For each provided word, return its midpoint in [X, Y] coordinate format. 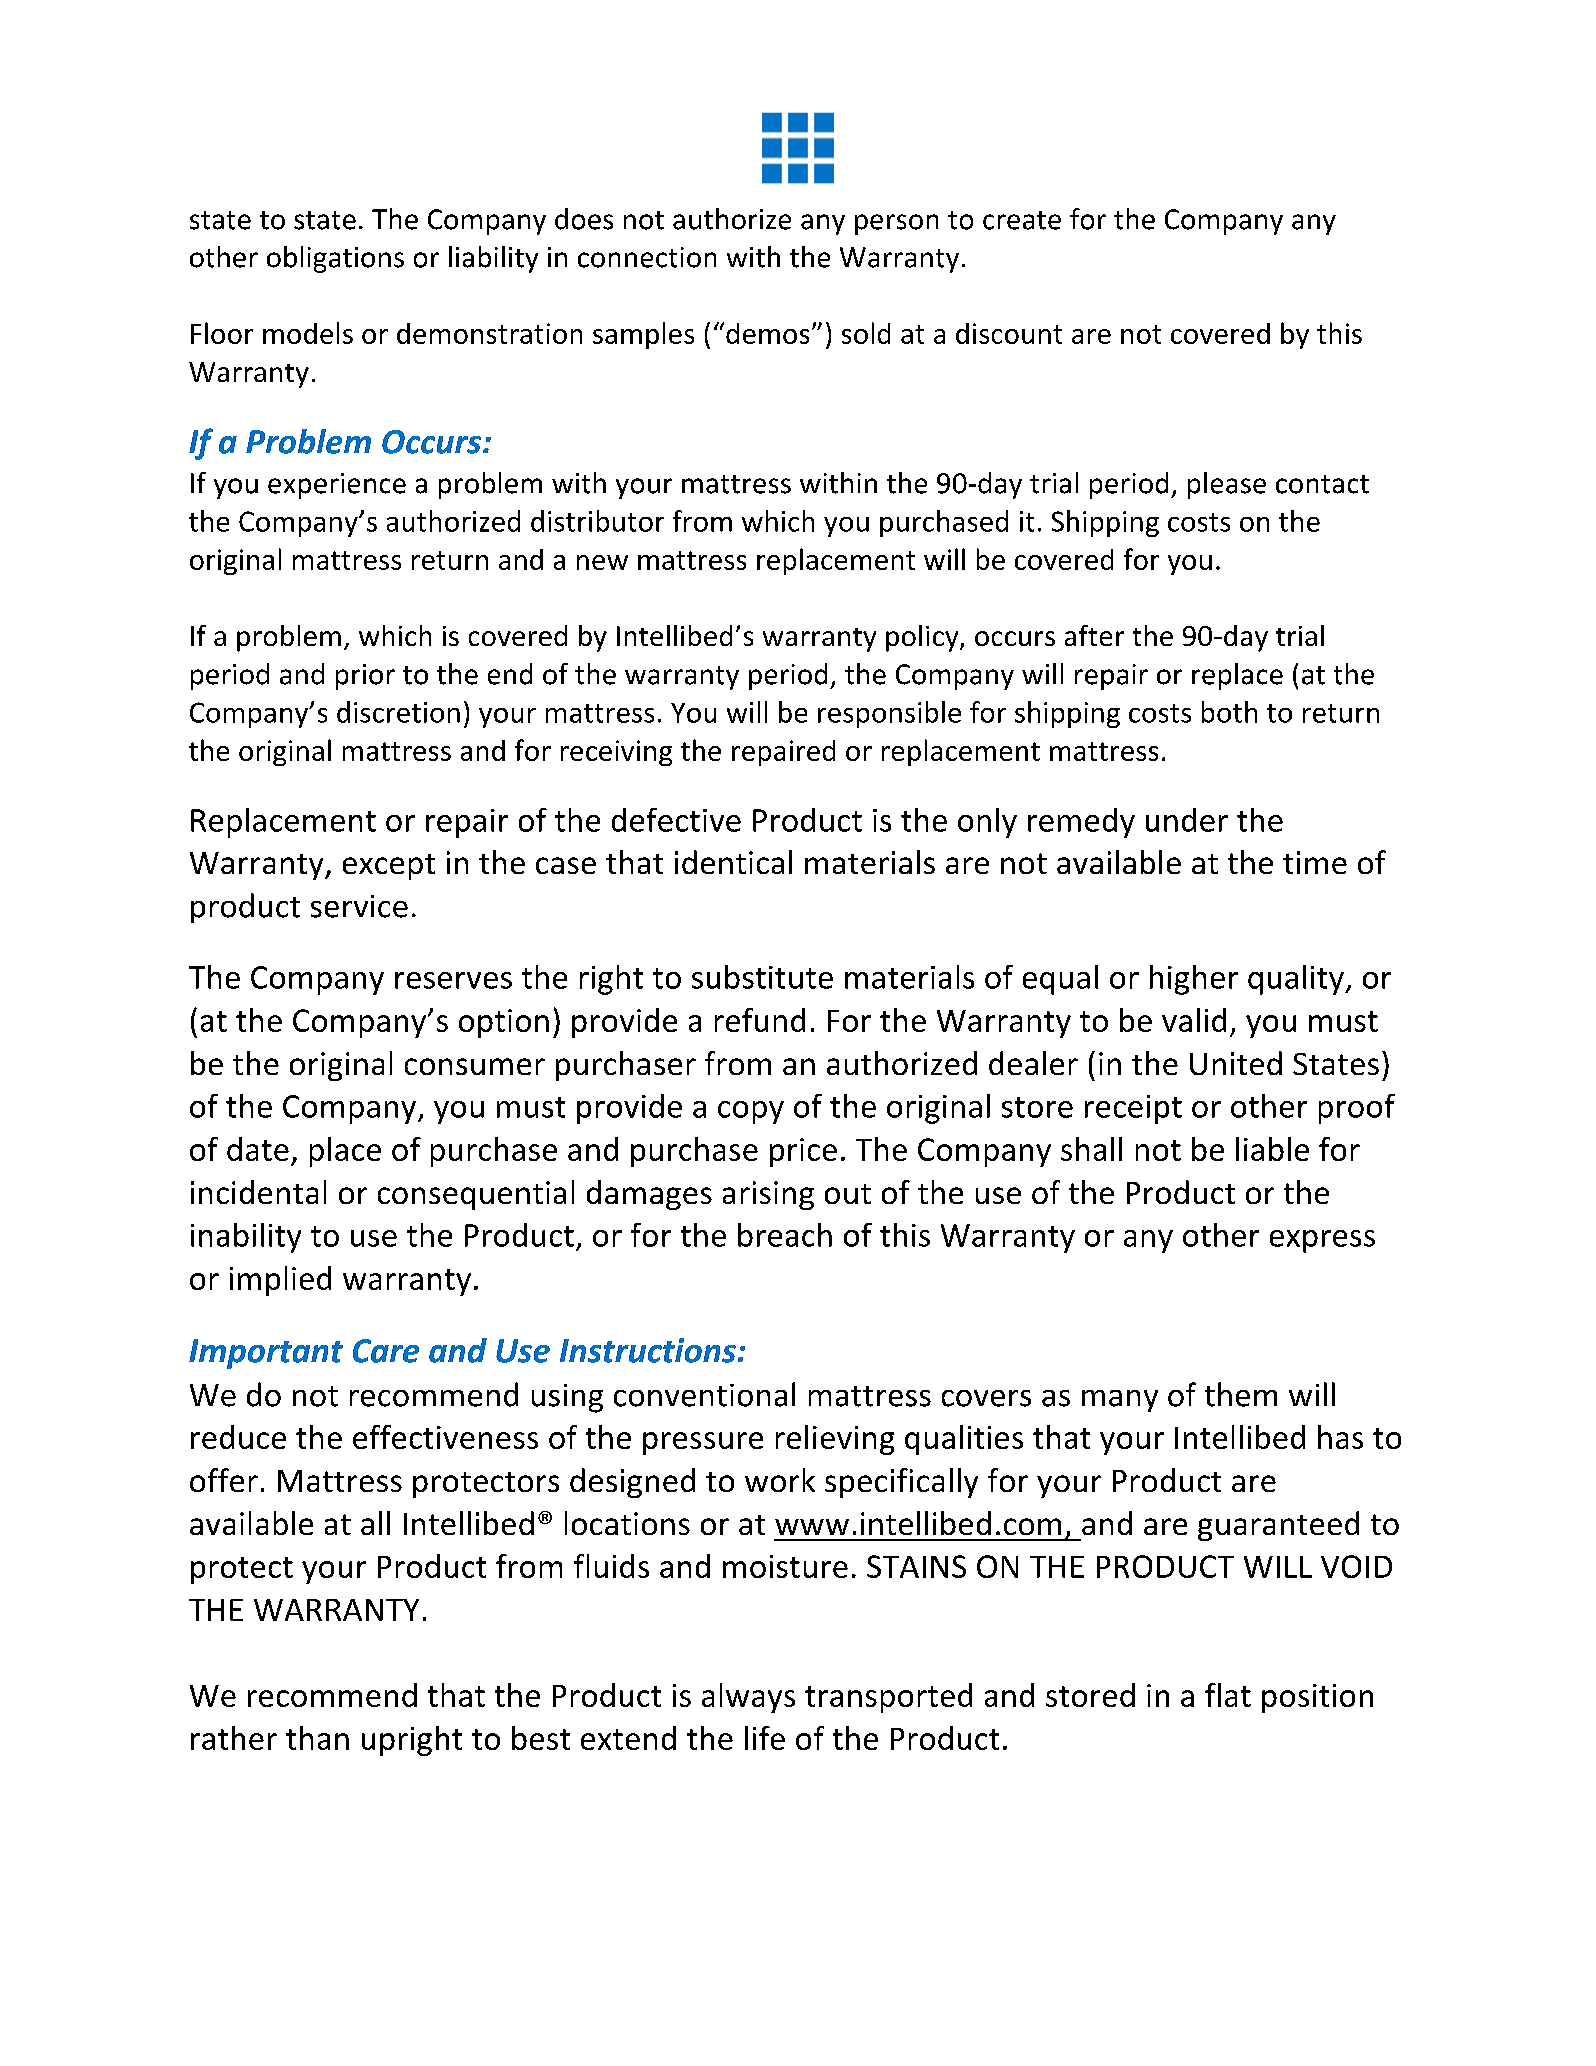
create [1022, 220]
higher [1194, 980]
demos [767, 333]
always [748, 1698]
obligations [335, 259]
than [317, 1738]
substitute [762, 977]
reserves [453, 980]
